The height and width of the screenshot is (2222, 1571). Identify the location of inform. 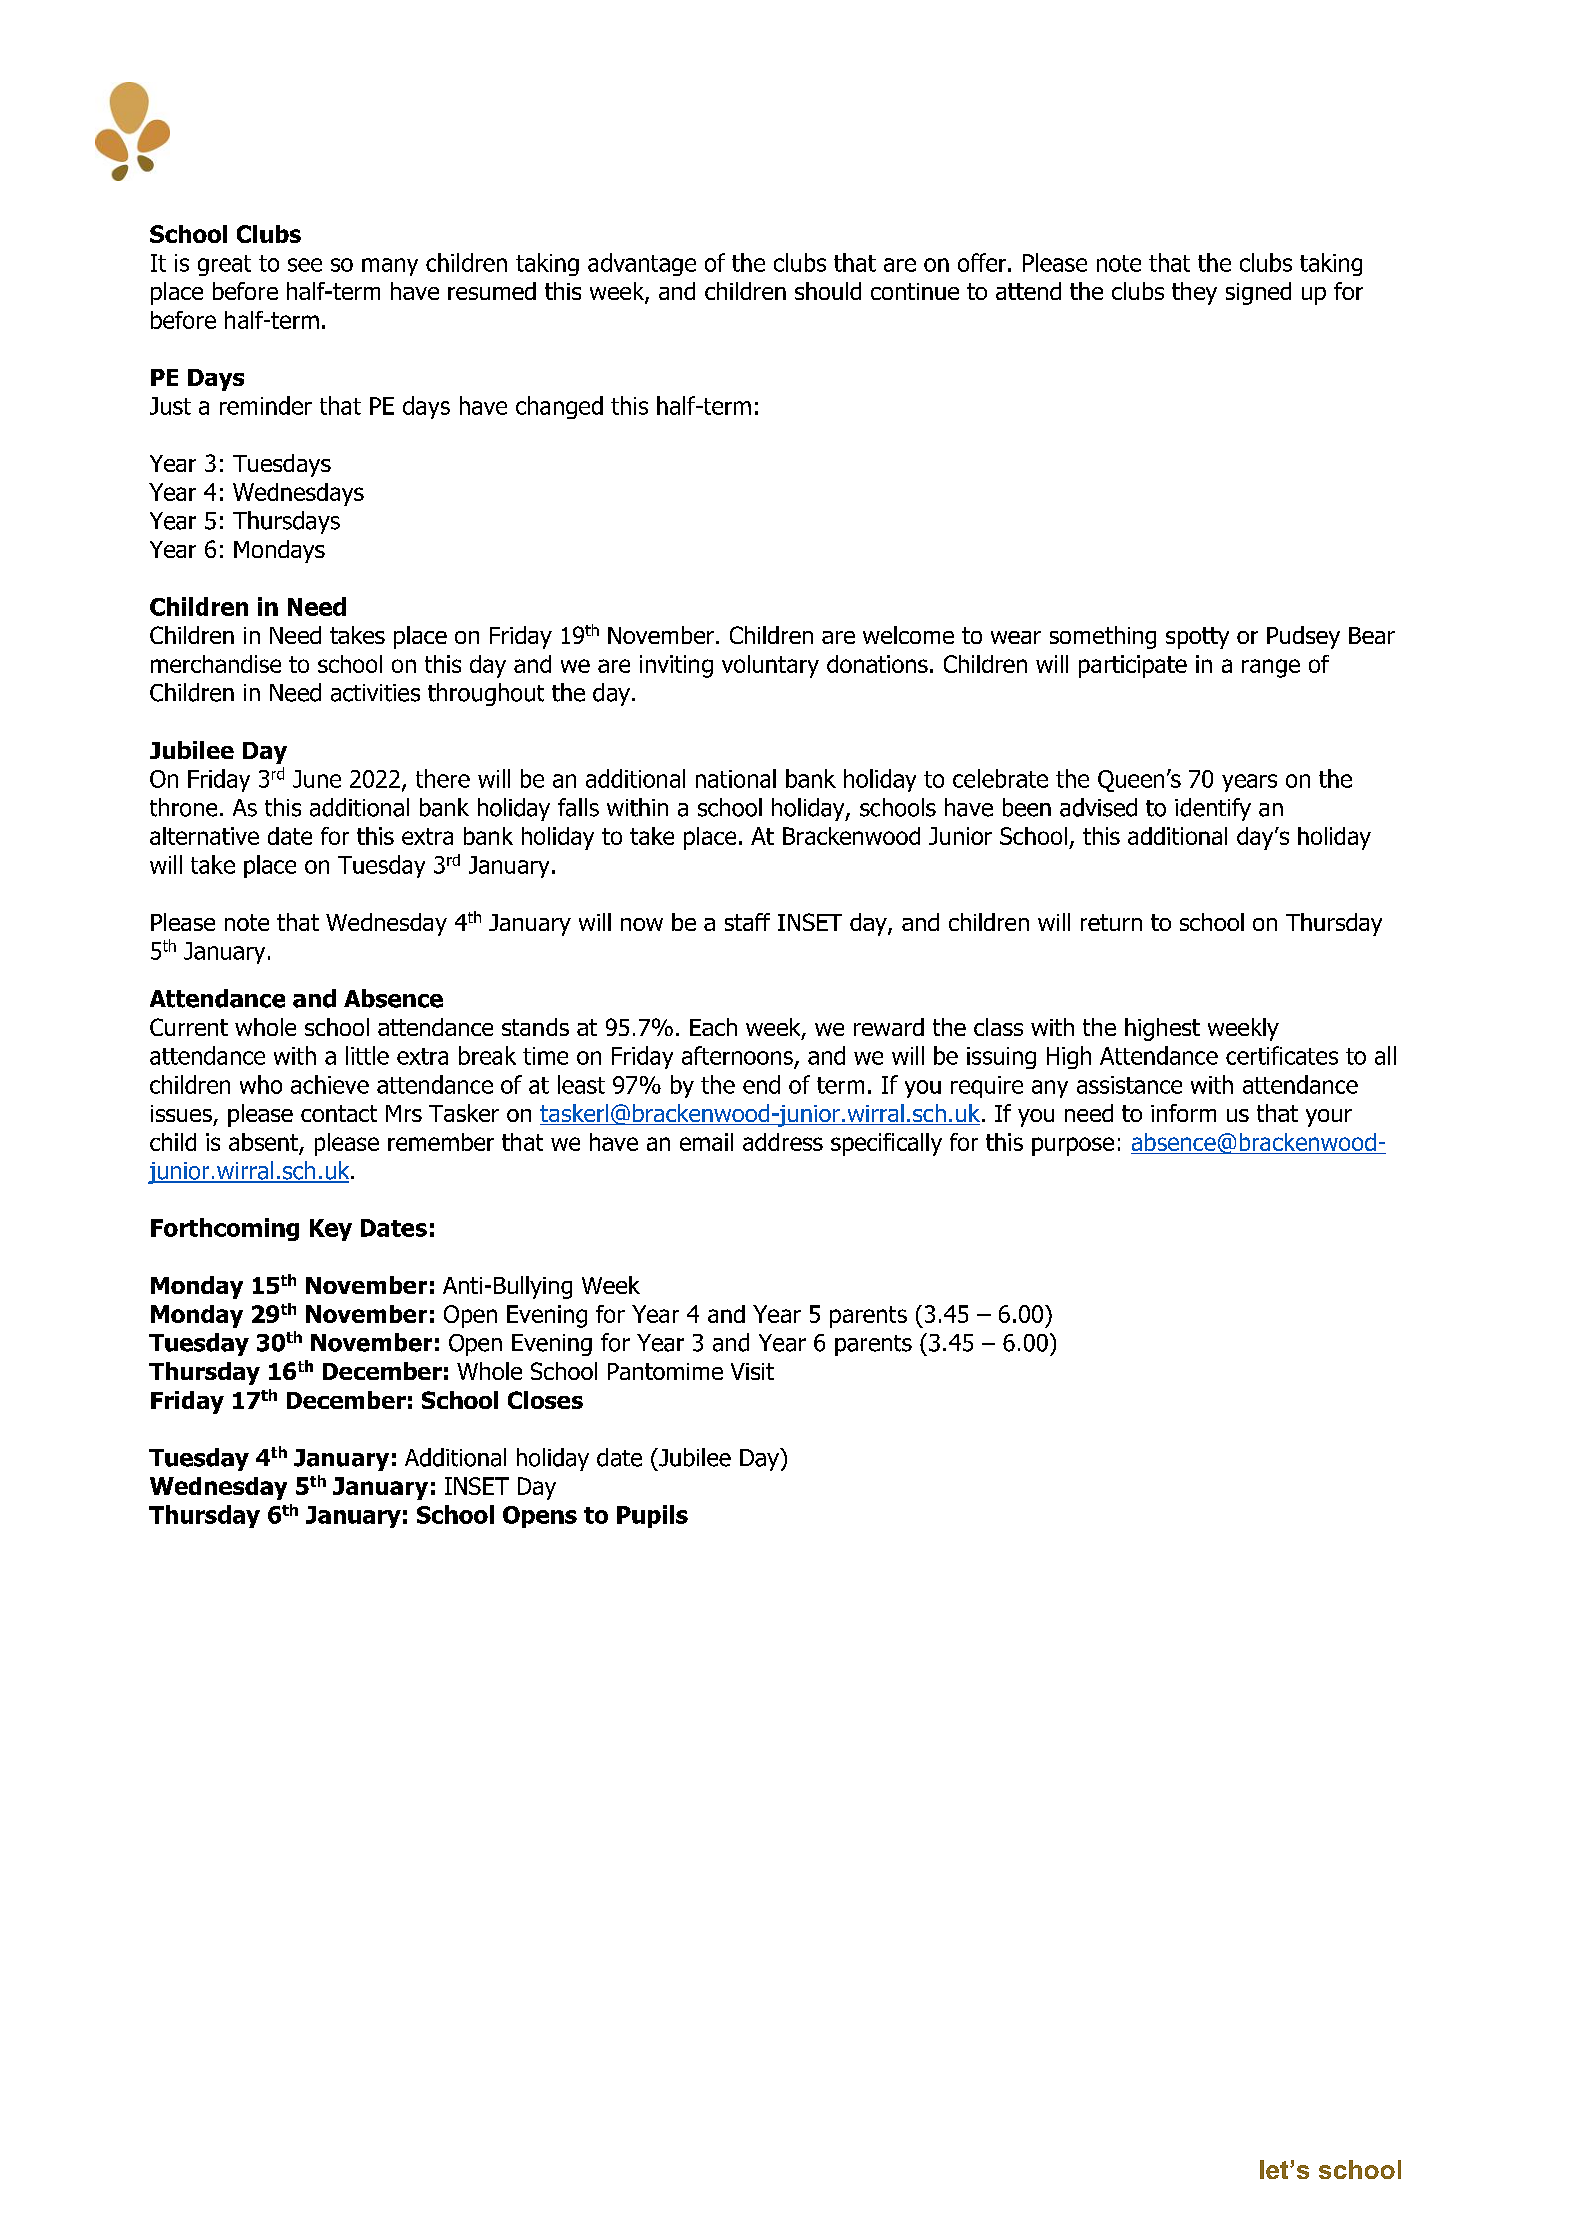
(1183, 1113).
